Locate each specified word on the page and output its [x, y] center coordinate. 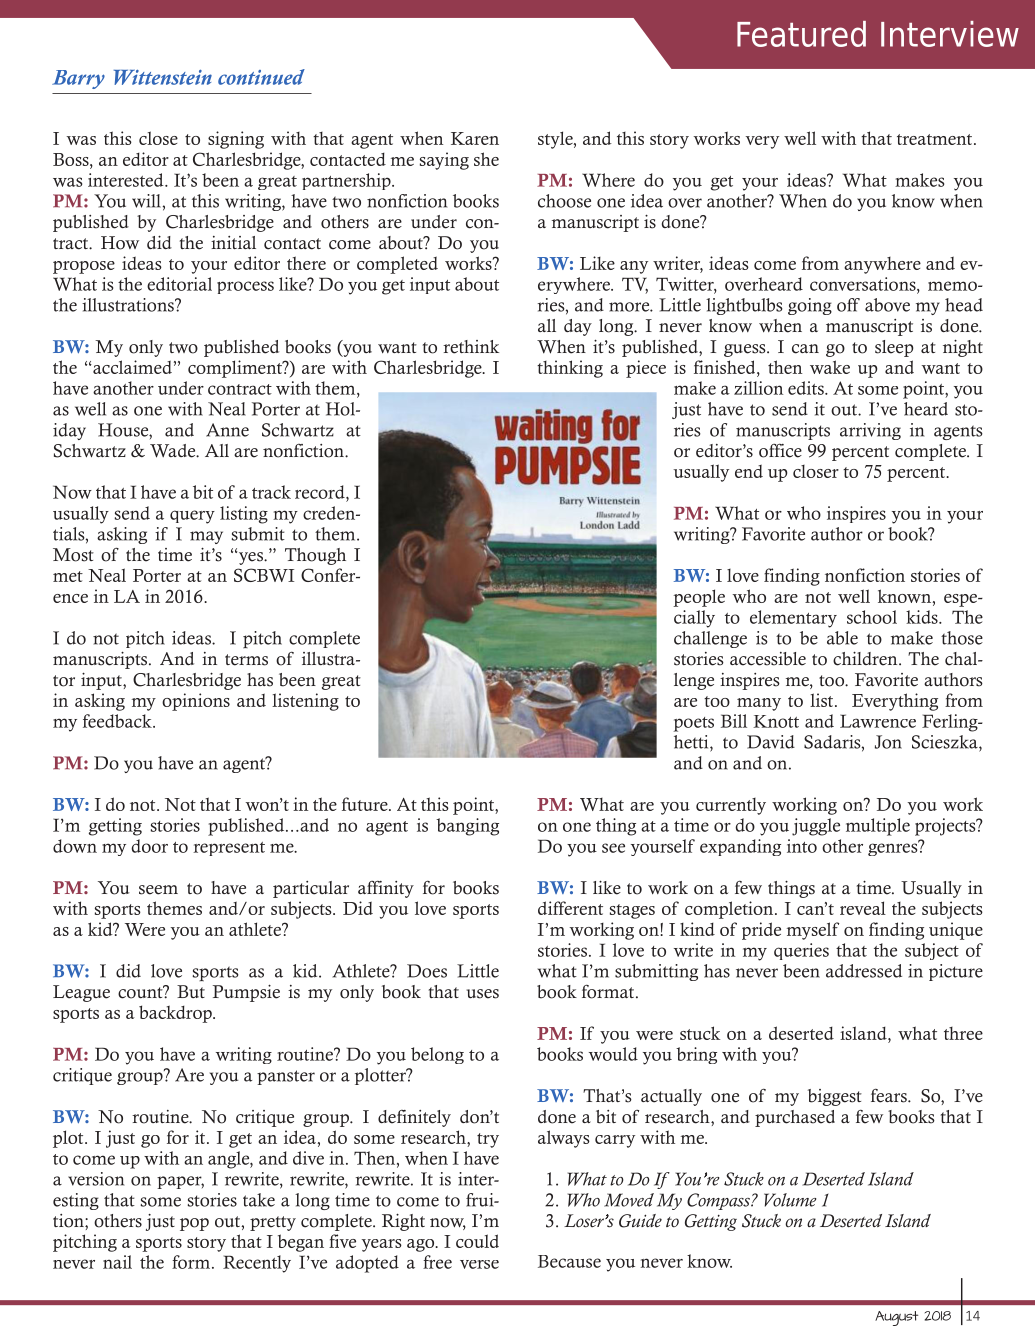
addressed [864, 971]
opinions [196, 702]
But [191, 991]
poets [694, 724]
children [866, 658]
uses [483, 994]
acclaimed [131, 367]
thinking [570, 369]
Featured [801, 34]
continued [261, 77]
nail [117, 1262]
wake [830, 367]
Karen [475, 138]
